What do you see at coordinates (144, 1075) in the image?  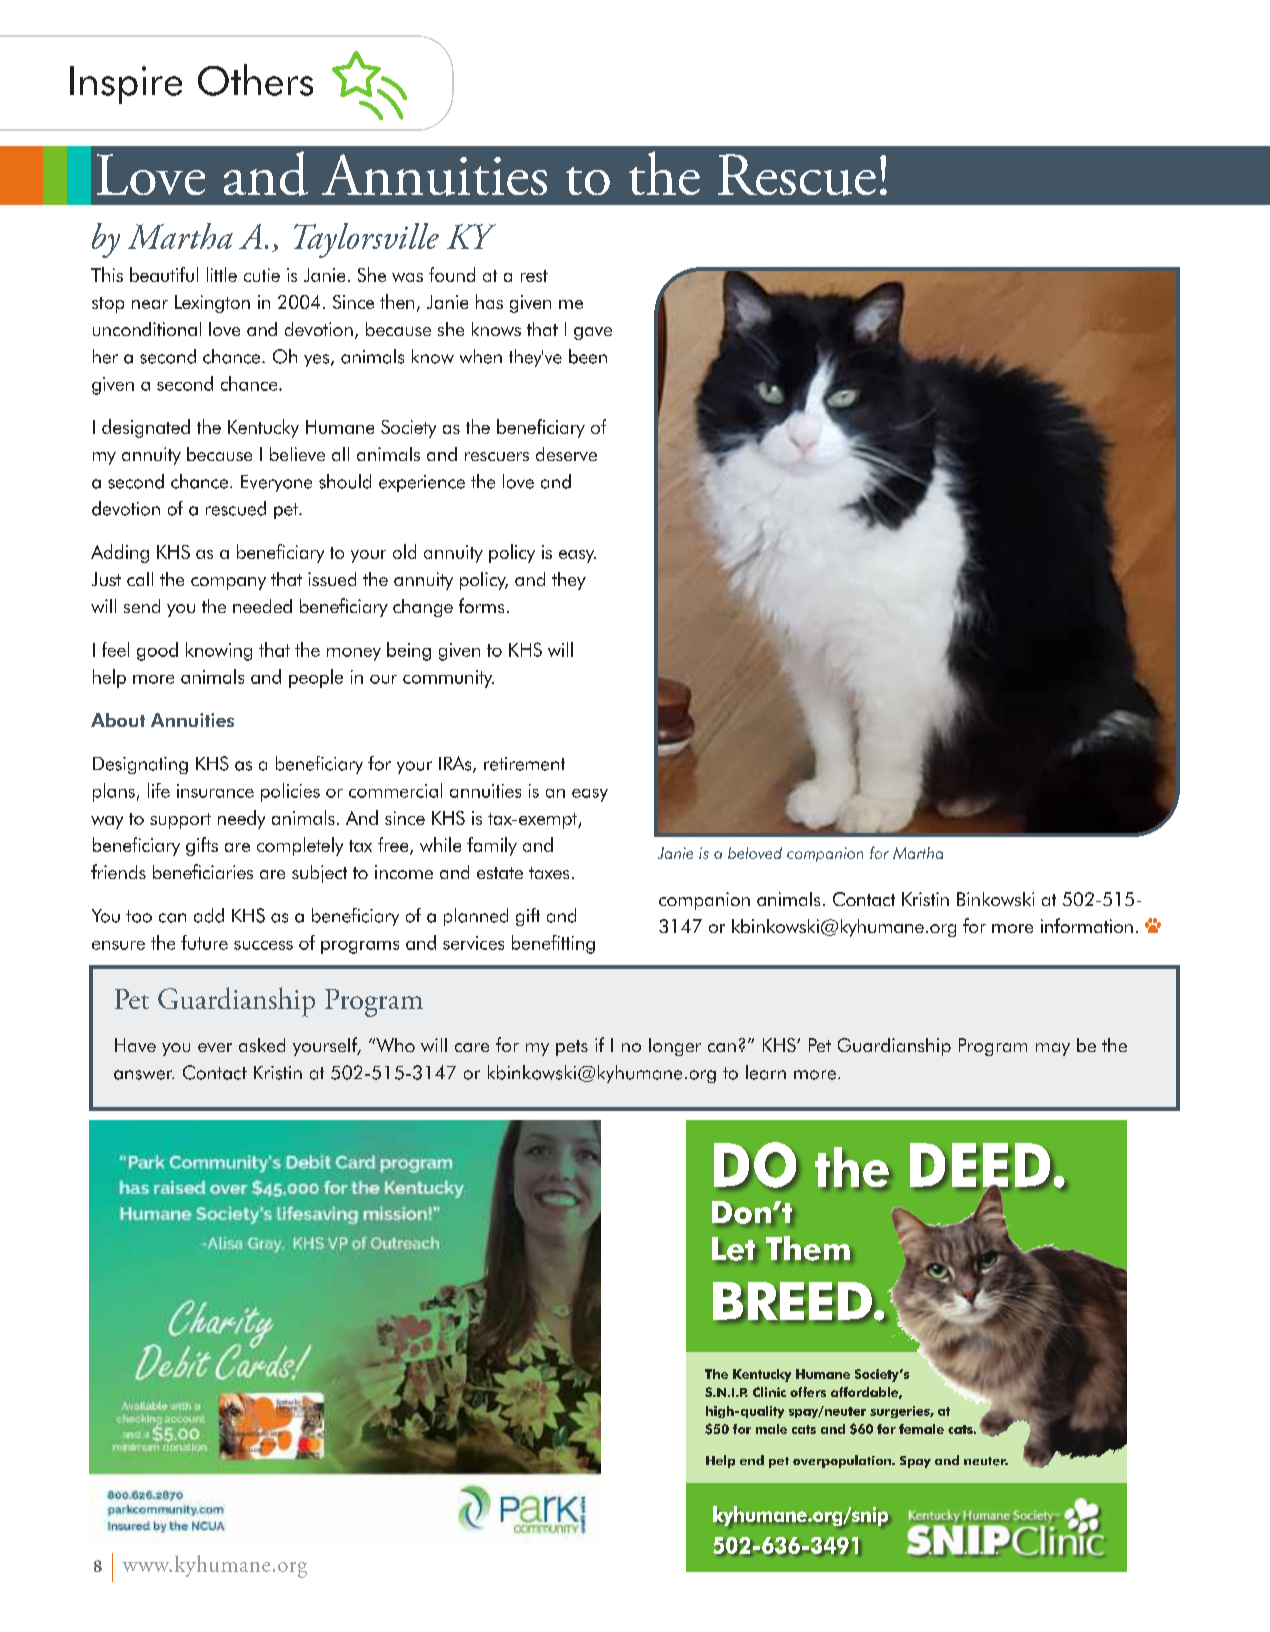 I see `answer` at bounding box center [144, 1075].
